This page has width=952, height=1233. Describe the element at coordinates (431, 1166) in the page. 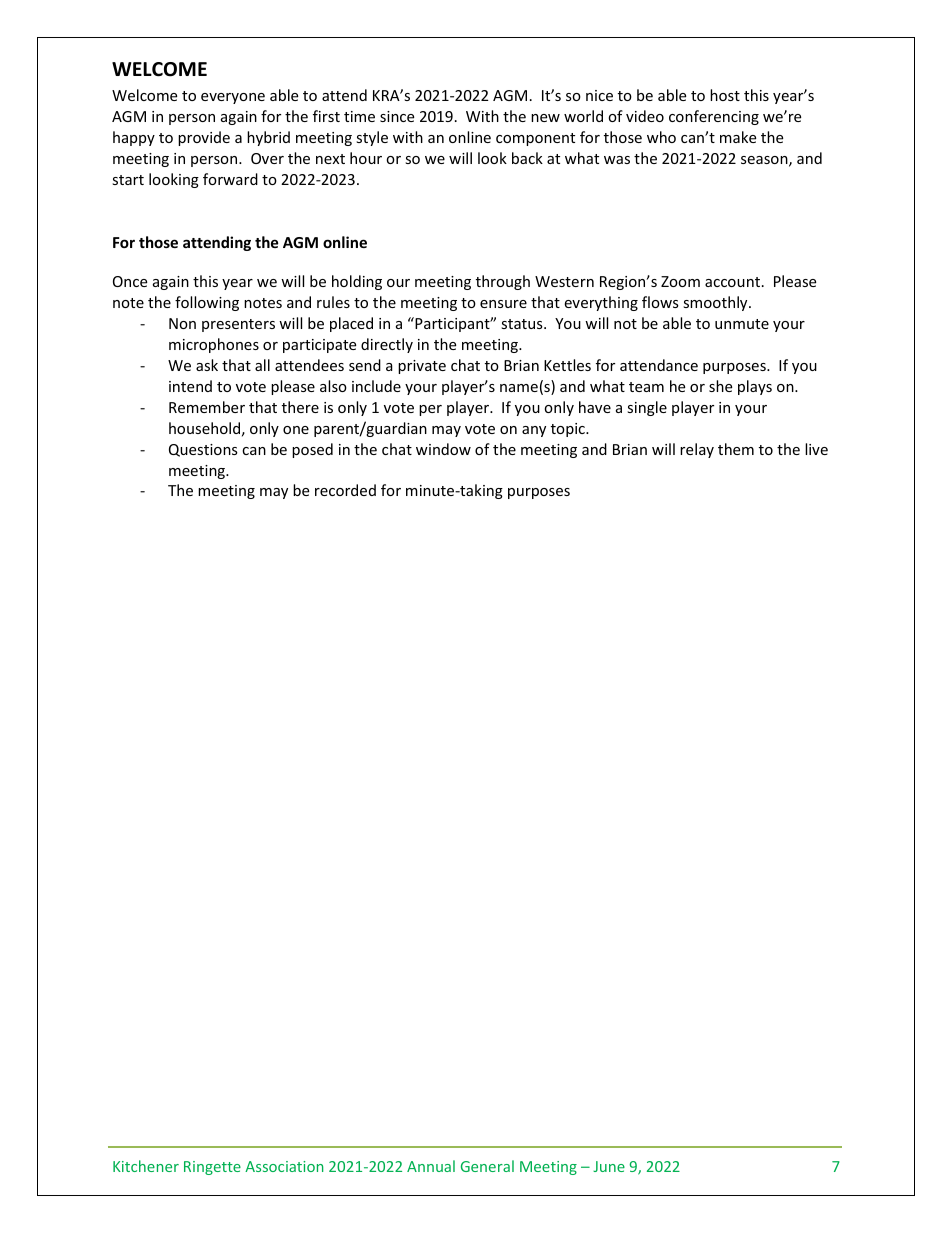

I see `Annual` at that location.
